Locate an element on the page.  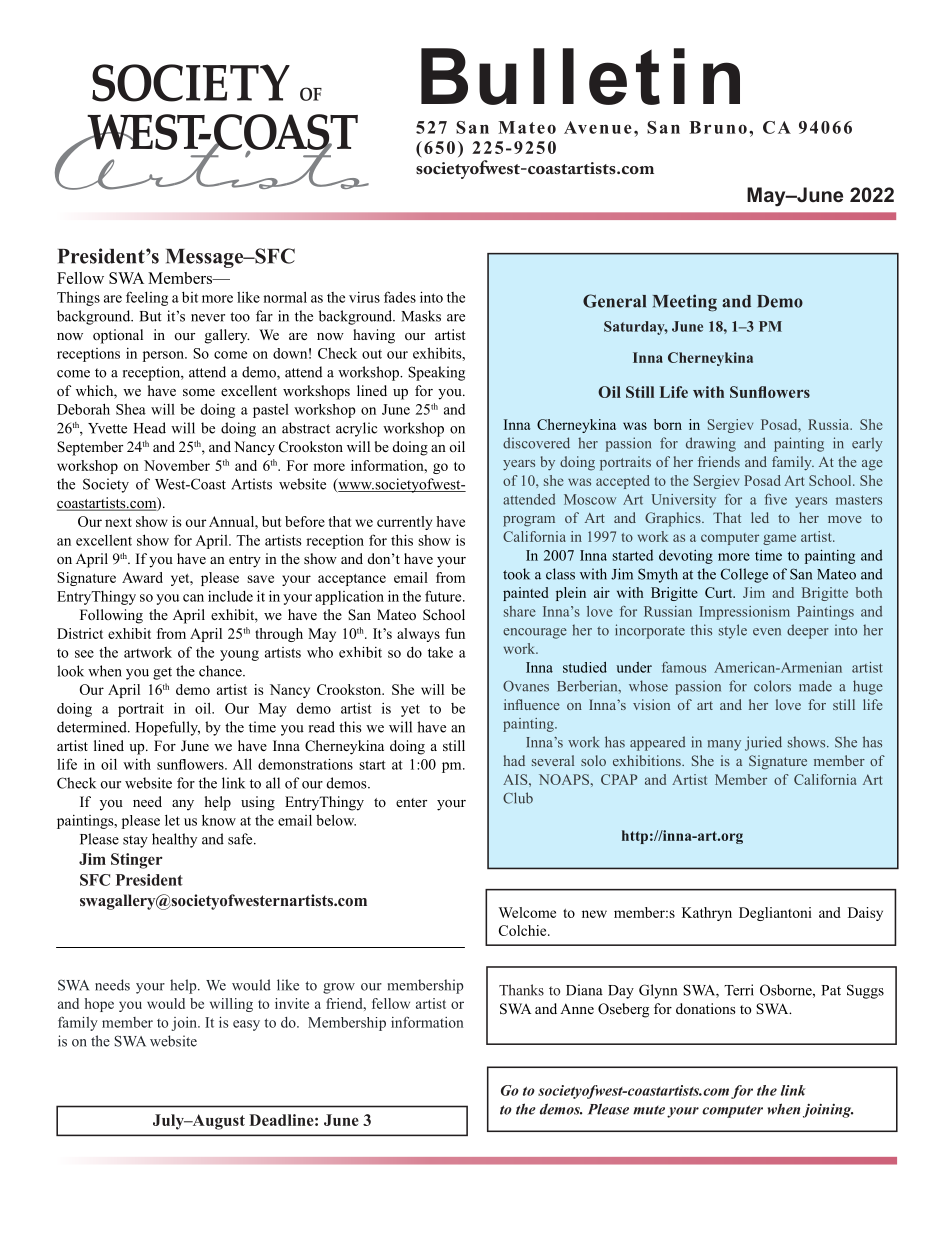
feeling is located at coordinates (147, 298).
